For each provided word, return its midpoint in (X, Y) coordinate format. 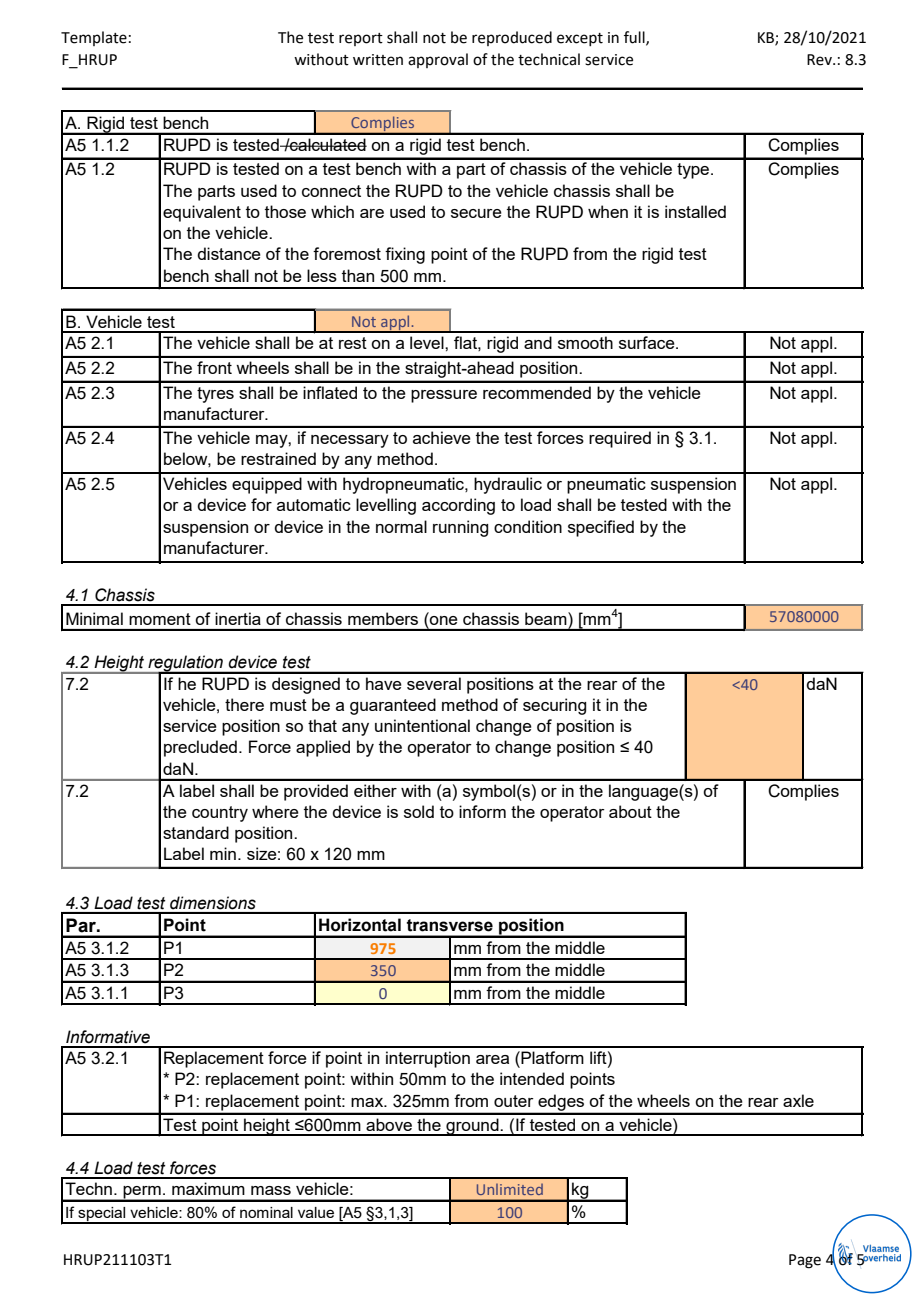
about (630, 811)
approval (438, 60)
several (434, 683)
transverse (449, 925)
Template (94, 38)
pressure (444, 396)
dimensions (213, 903)
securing (554, 706)
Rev (820, 60)
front (214, 367)
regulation (185, 664)
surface (648, 342)
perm (142, 1193)
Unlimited (510, 1189)
